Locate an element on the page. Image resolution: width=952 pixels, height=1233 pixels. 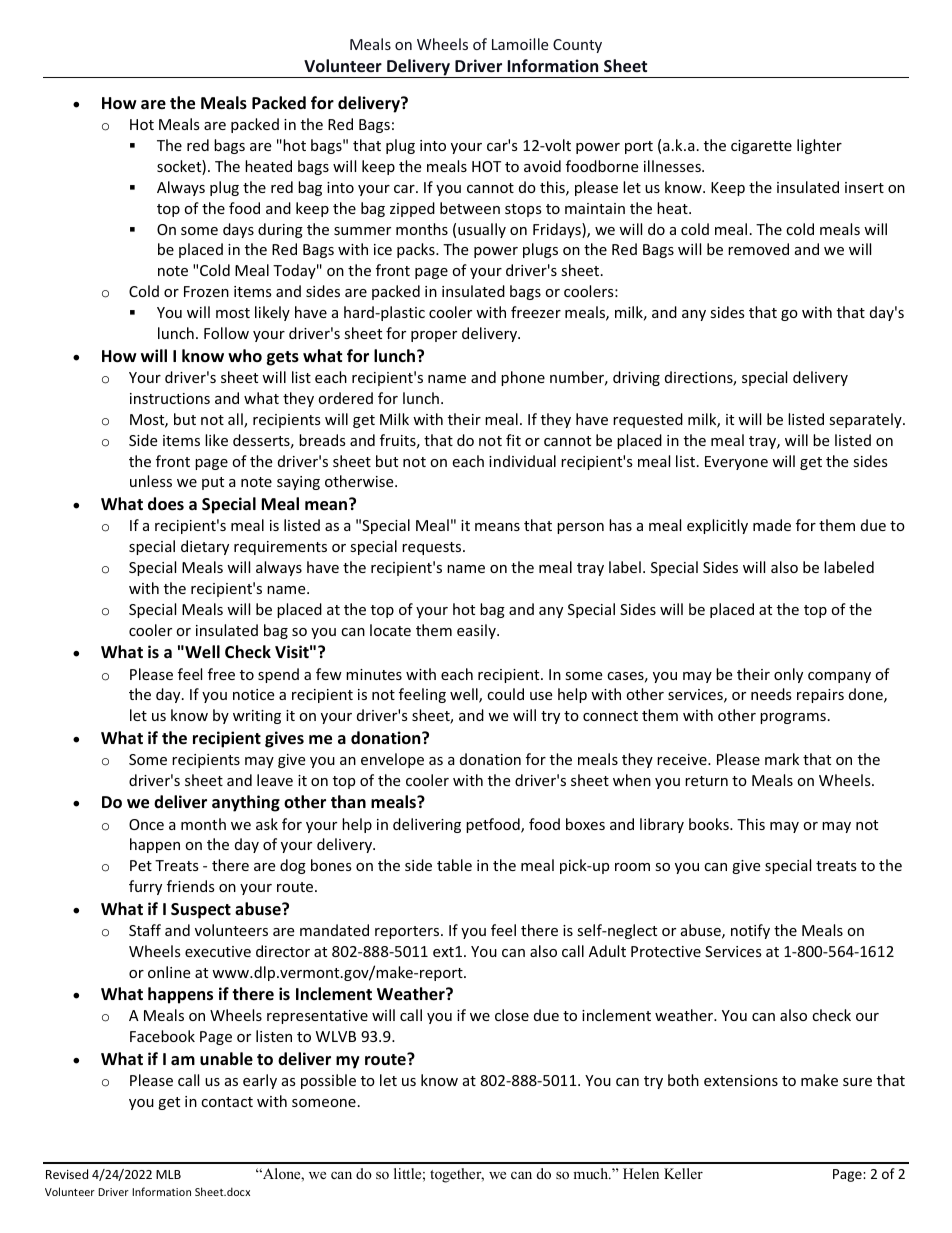
easily is located at coordinates (477, 631).
